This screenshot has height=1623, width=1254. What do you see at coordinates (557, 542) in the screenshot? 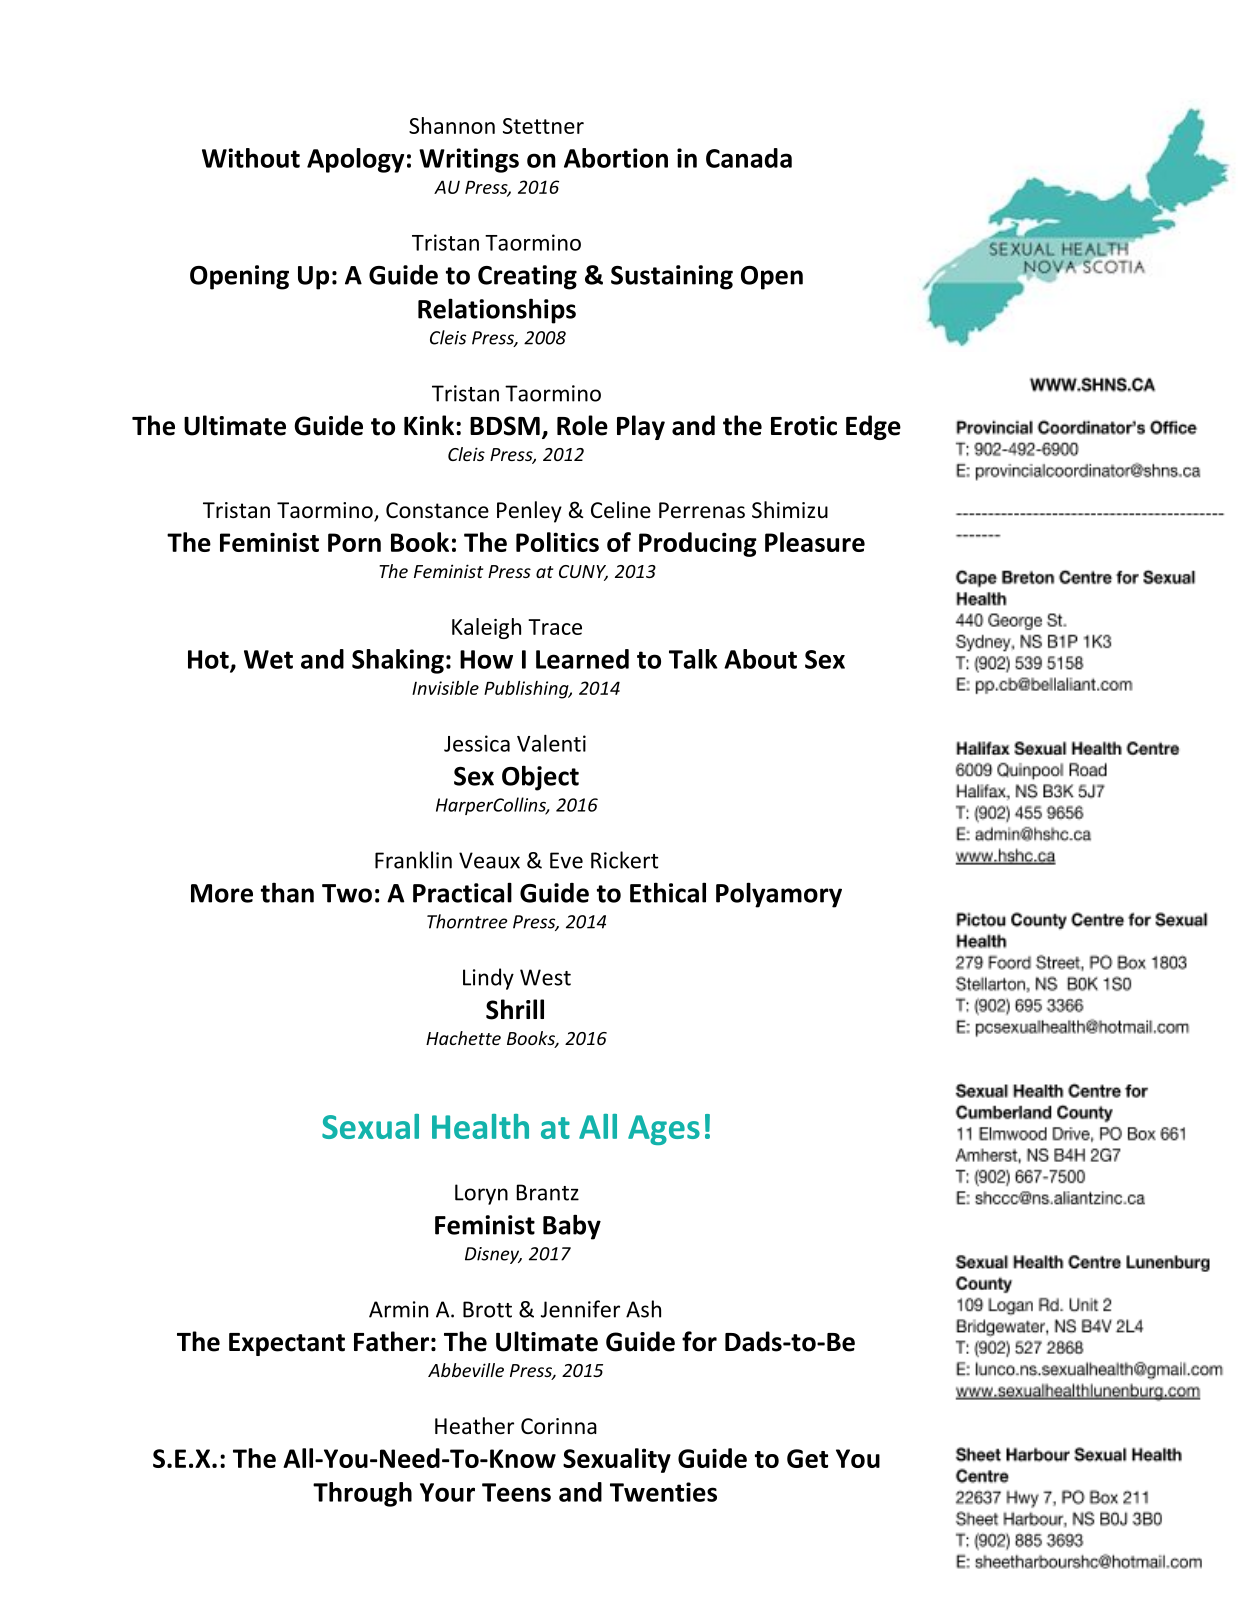
I see `Politics` at bounding box center [557, 542].
